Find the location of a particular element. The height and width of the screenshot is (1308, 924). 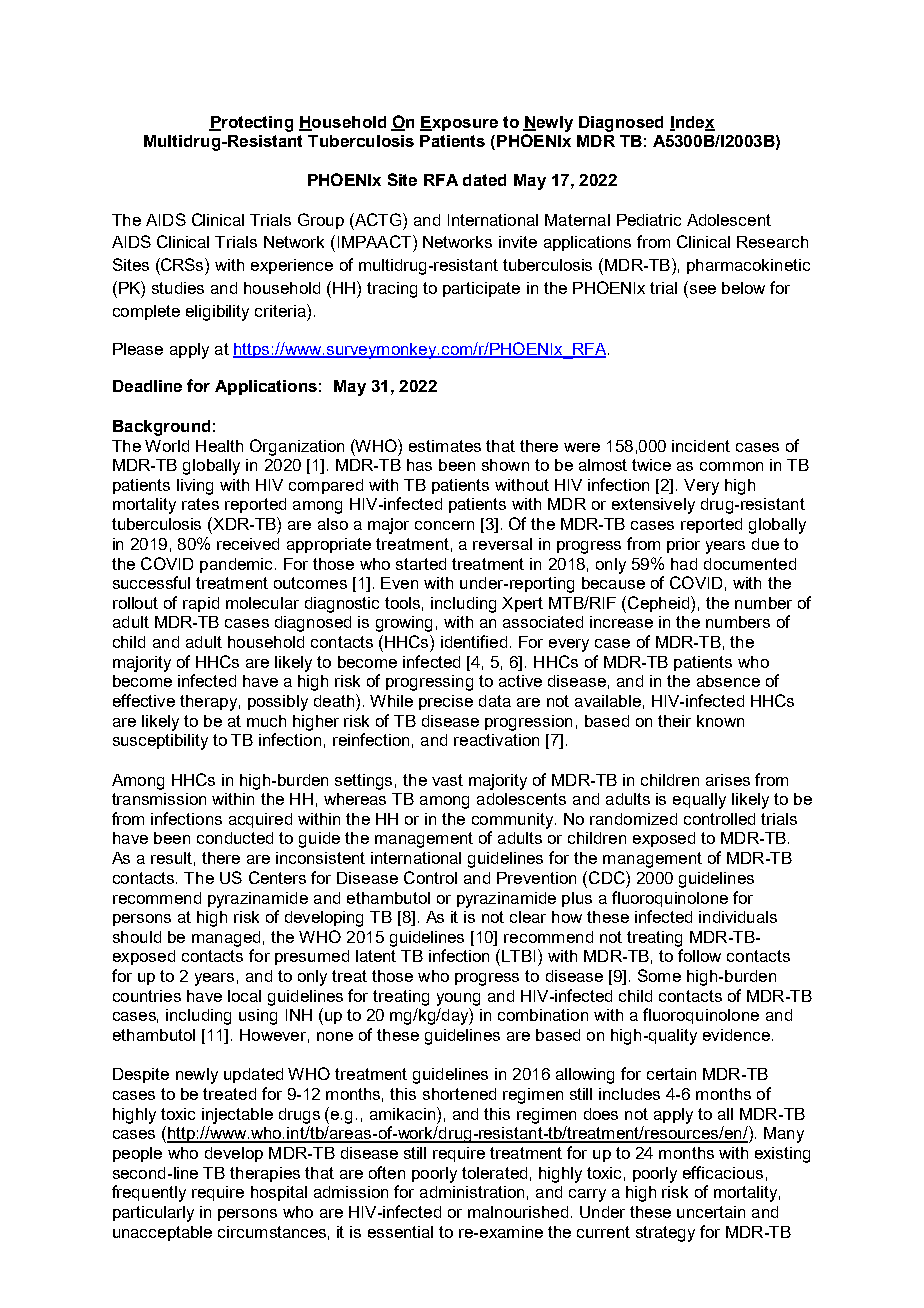

possibly is located at coordinates (278, 703).
